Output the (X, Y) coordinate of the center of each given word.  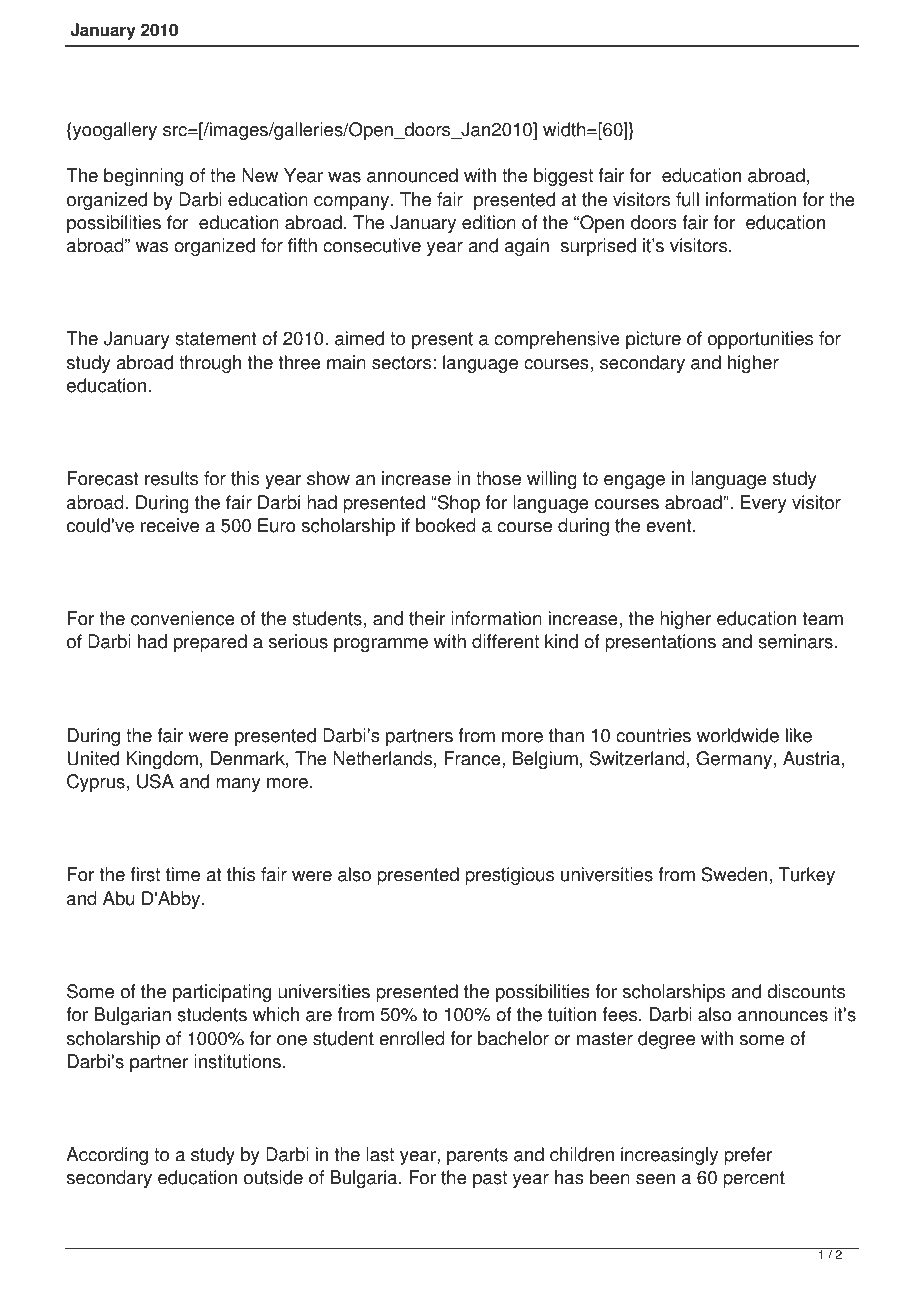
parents (477, 1156)
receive (170, 525)
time (183, 874)
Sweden (734, 874)
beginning (143, 177)
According (107, 1156)
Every (764, 504)
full (687, 199)
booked (446, 525)
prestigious (509, 876)
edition (489, 222)
